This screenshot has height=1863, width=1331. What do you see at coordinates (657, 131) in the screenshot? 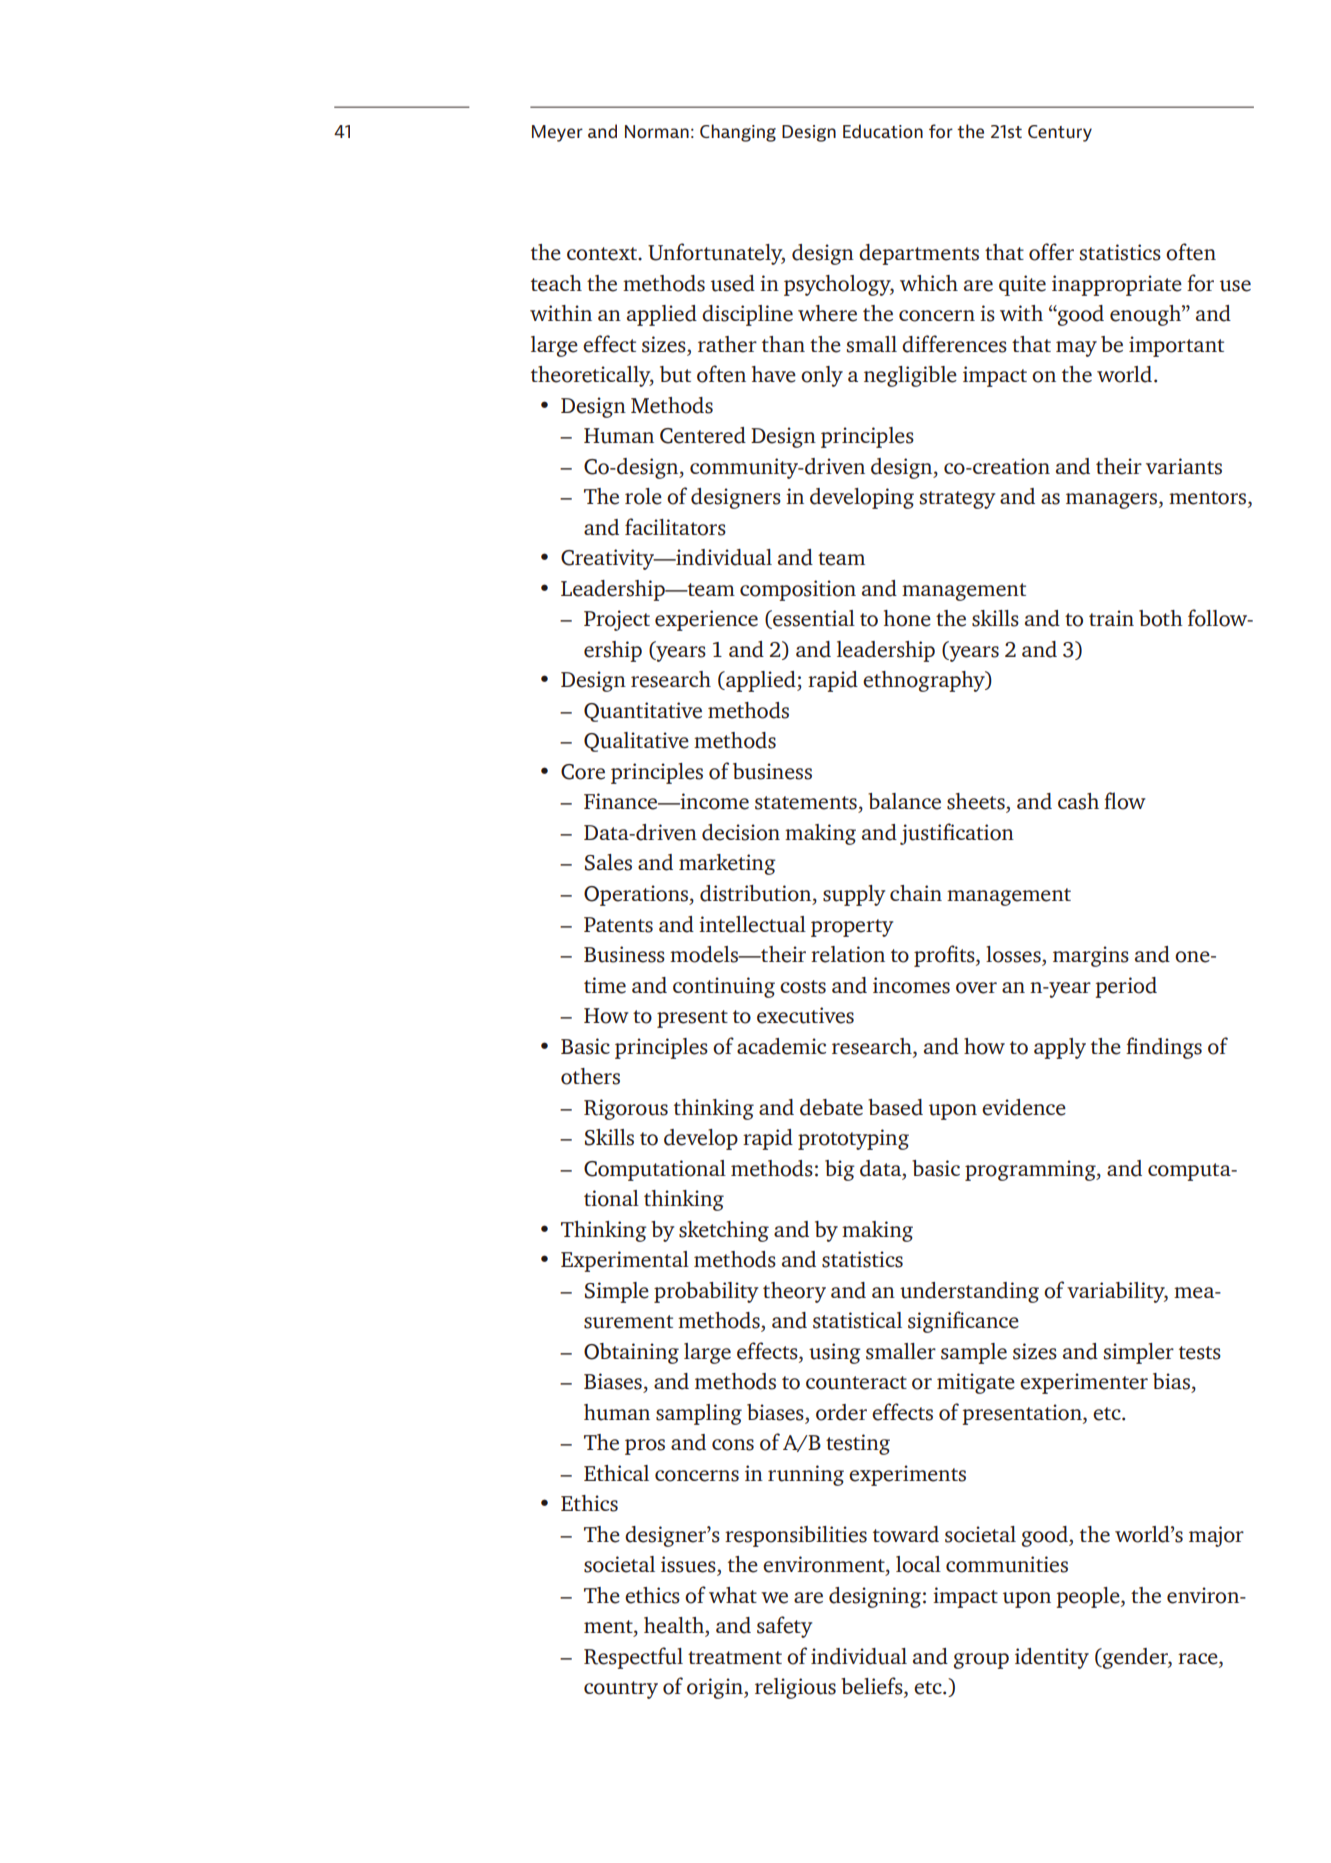
I see `Norman` at bounding box center [657, 131].
